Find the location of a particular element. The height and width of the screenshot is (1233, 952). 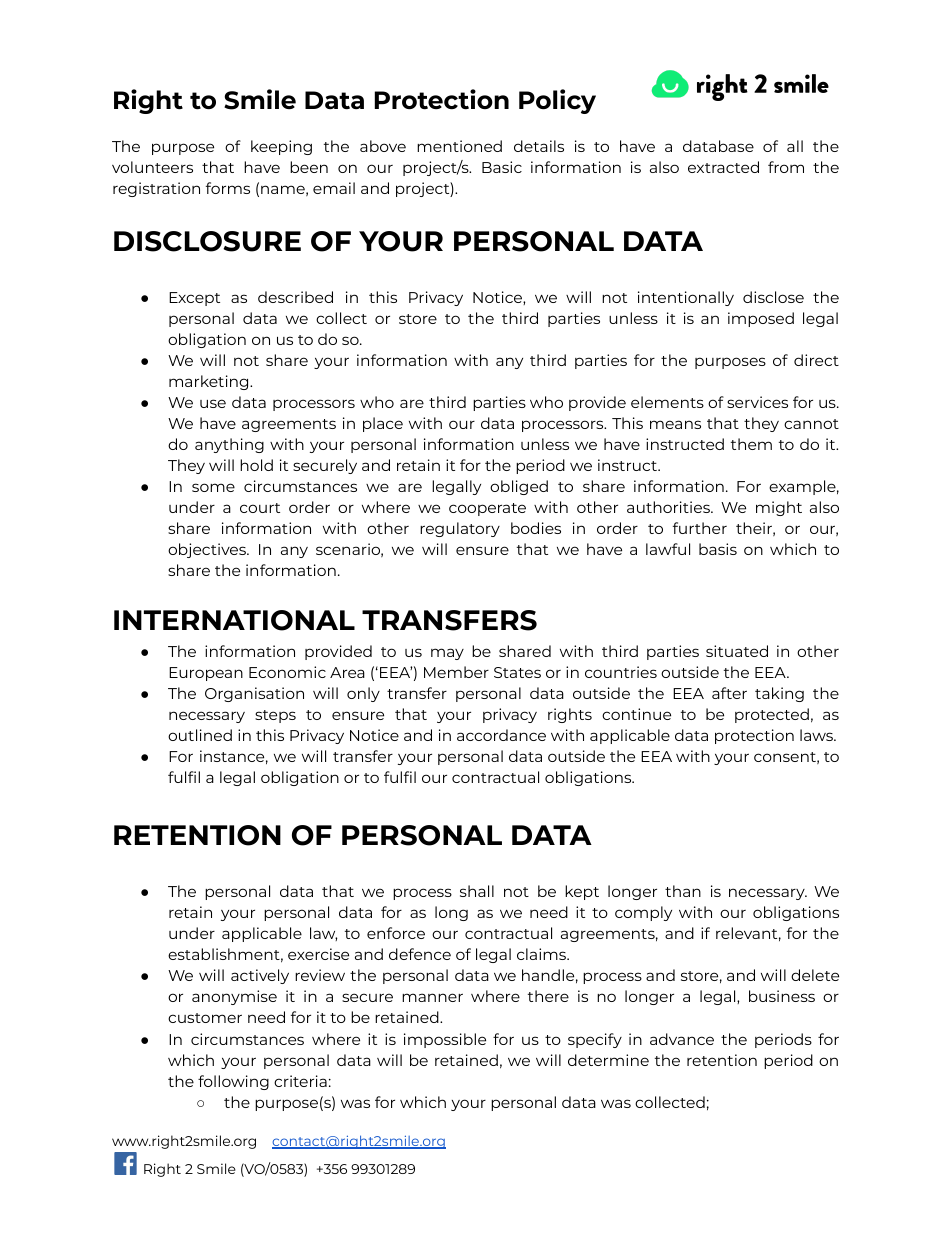

Member is located at coordinates (456, 672).
